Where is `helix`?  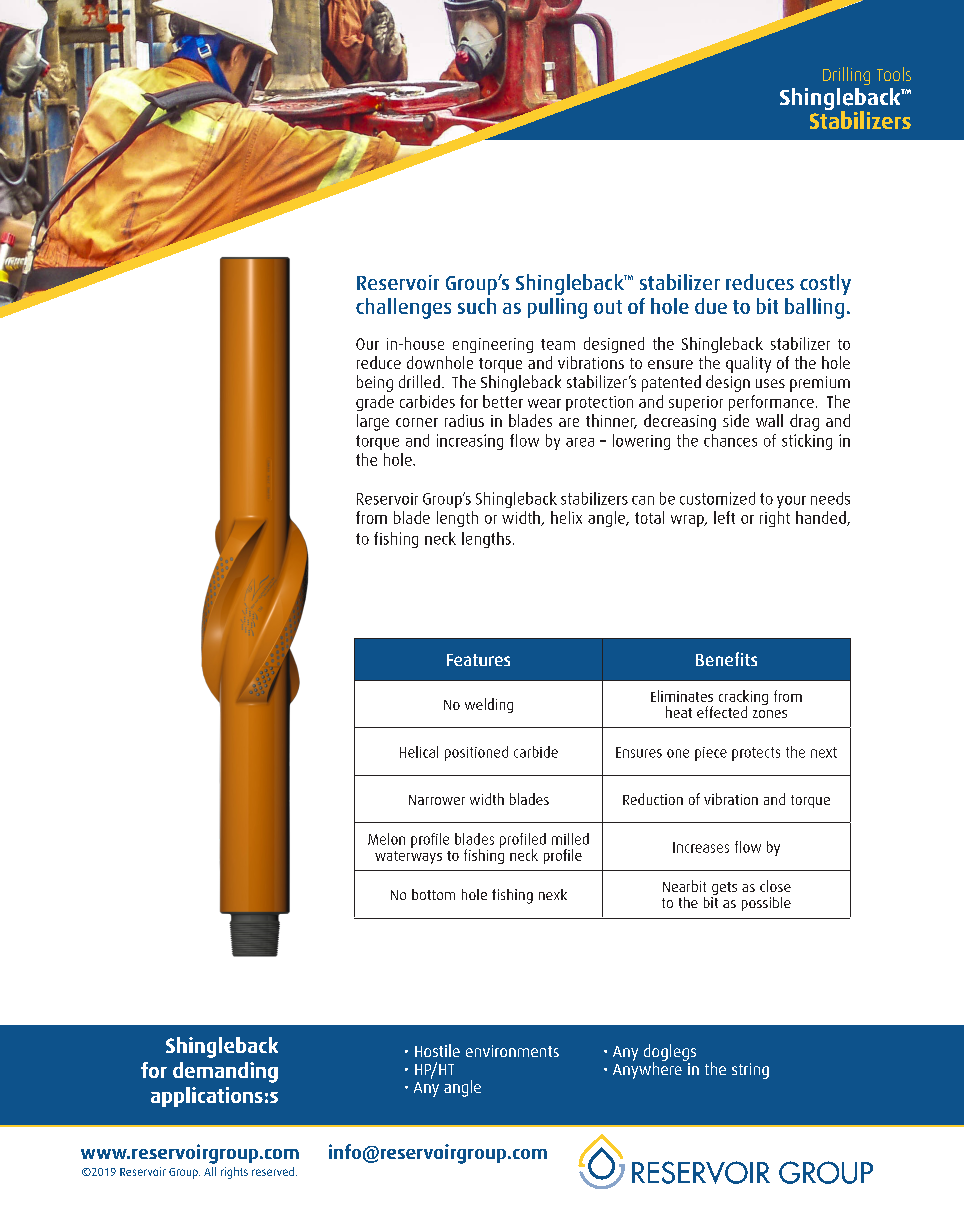 helix is located at coordinates (566, 517).
